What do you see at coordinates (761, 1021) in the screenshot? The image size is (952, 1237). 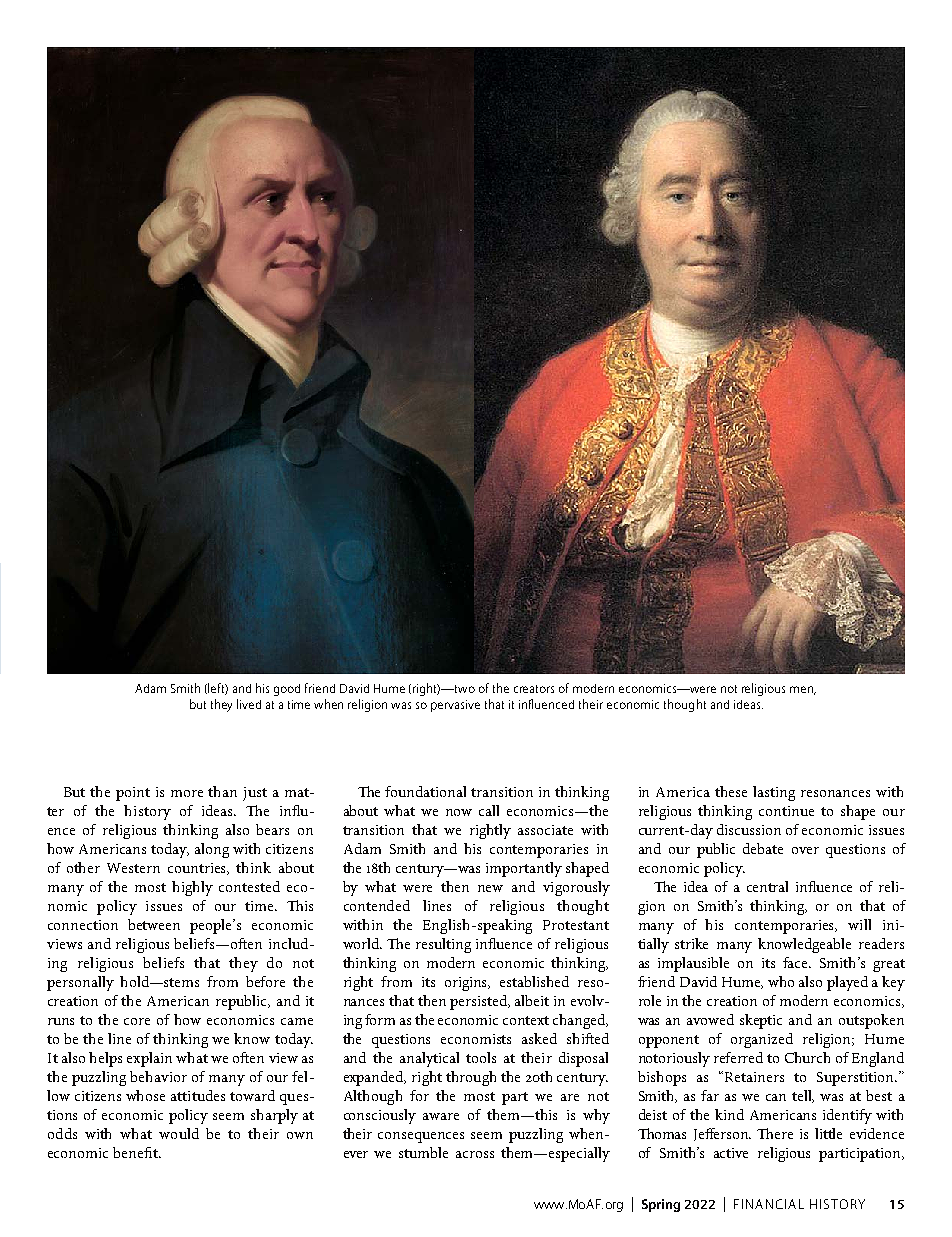 I see `skeptic` at bounding box center [761, 1021].
